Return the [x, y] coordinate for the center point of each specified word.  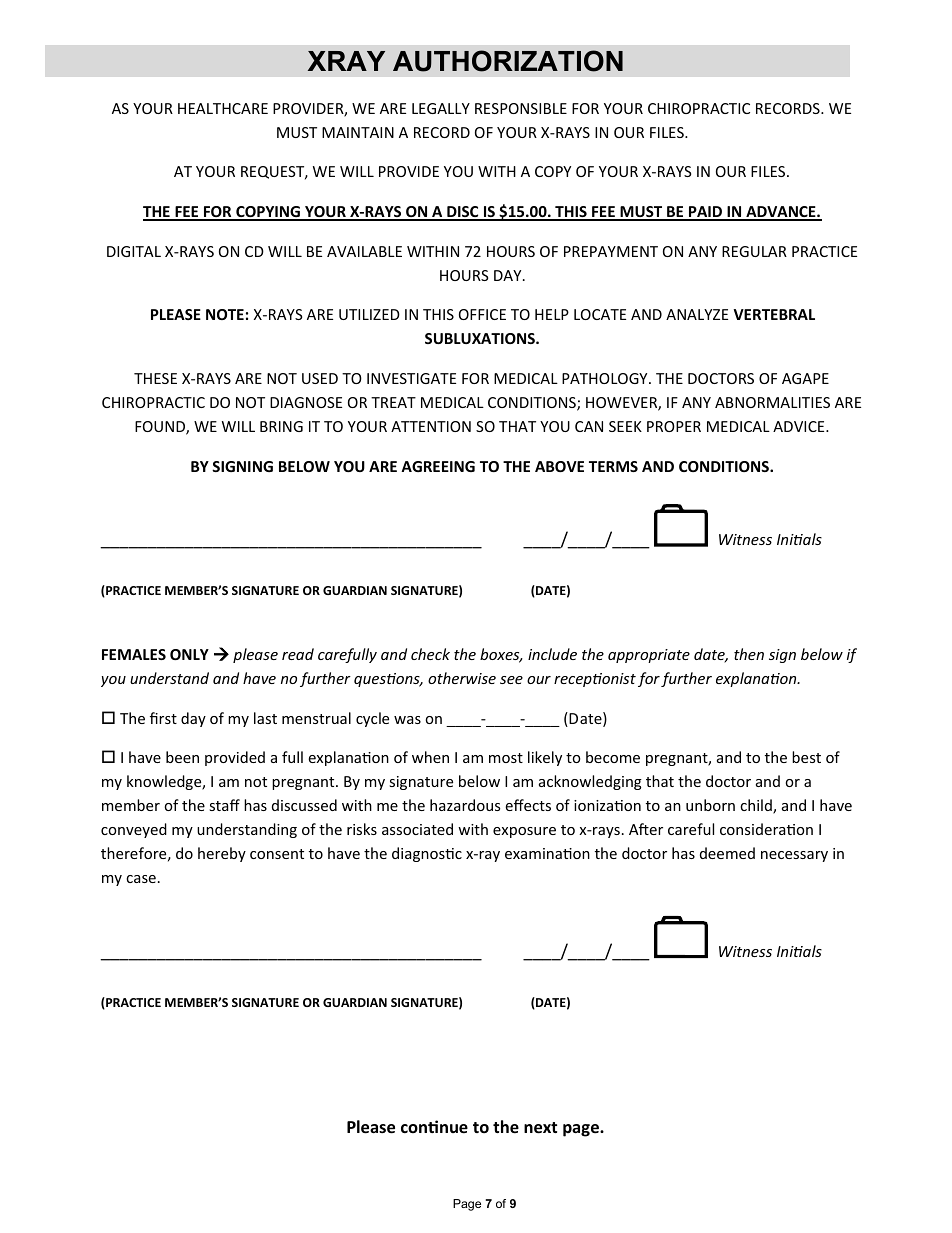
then [749, 654]
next [540, 1128]
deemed [727, 853]
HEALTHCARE [223, 108]
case [141, 879]
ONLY [189, 654]
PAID [706, 213]
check [430, 654]
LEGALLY [441, 108]
